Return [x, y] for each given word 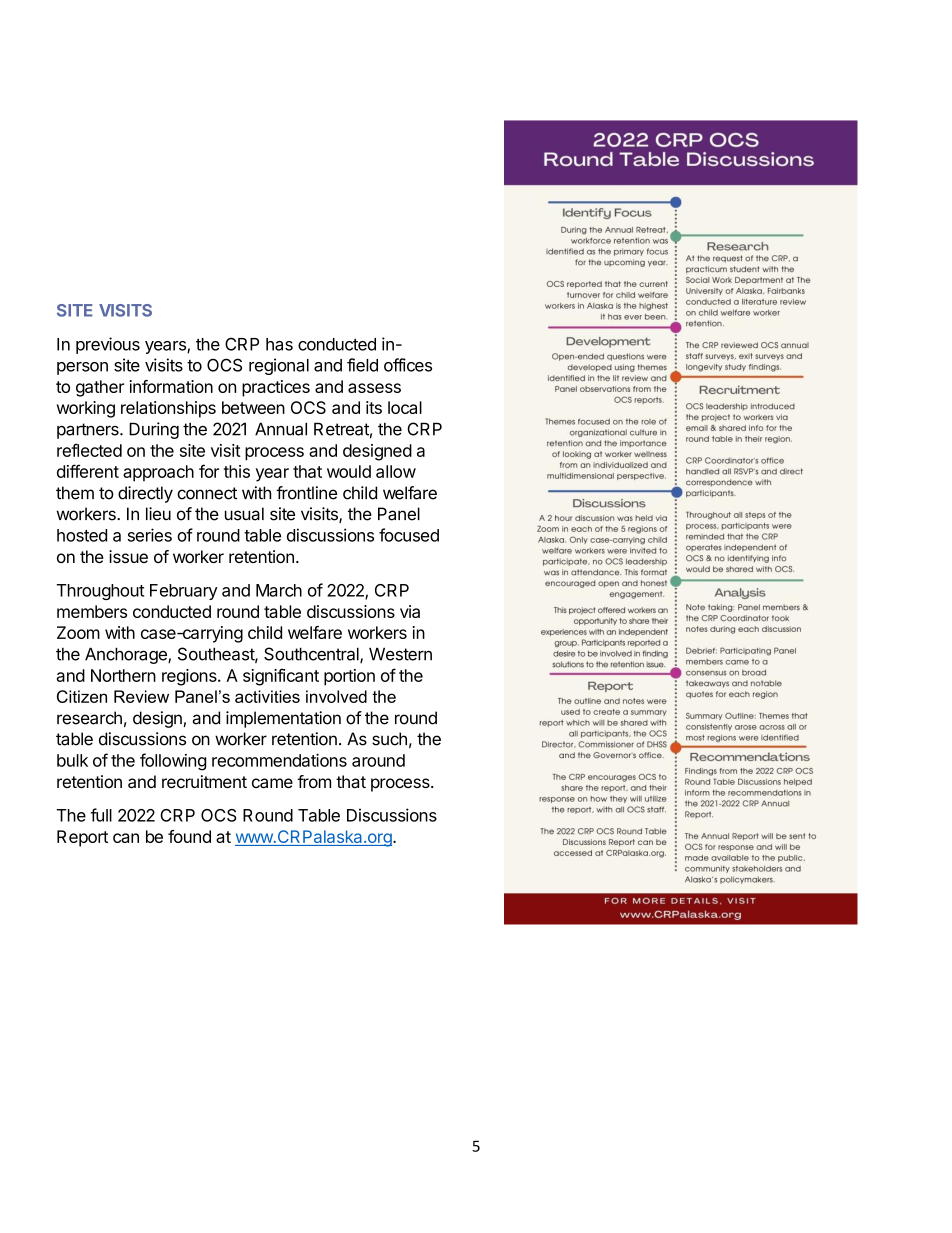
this [237, 471]
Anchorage [127, 655]
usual [244, 514]
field [362, 365]
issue [128, 556]
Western [400, 654]
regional [279, 366]
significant [281, 677]
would [349, 471]
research [89, 718]
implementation [283, 719]
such [389, 739]
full [101, 815]
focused [409, 535]
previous [108, 345]
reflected [89, 450]
